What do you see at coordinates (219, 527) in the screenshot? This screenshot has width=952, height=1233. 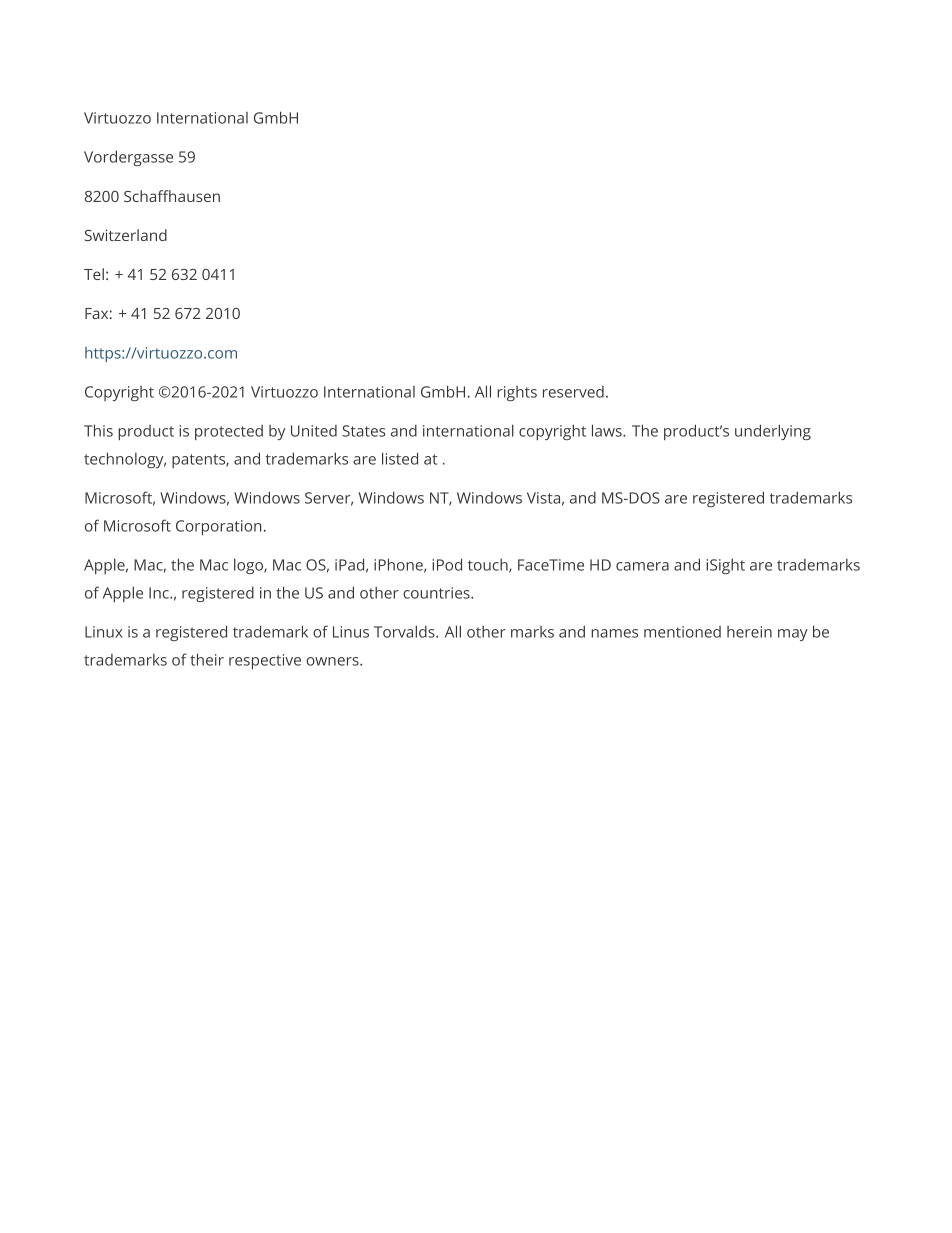 I see `Corporation` at bounding box center [219, 527].
